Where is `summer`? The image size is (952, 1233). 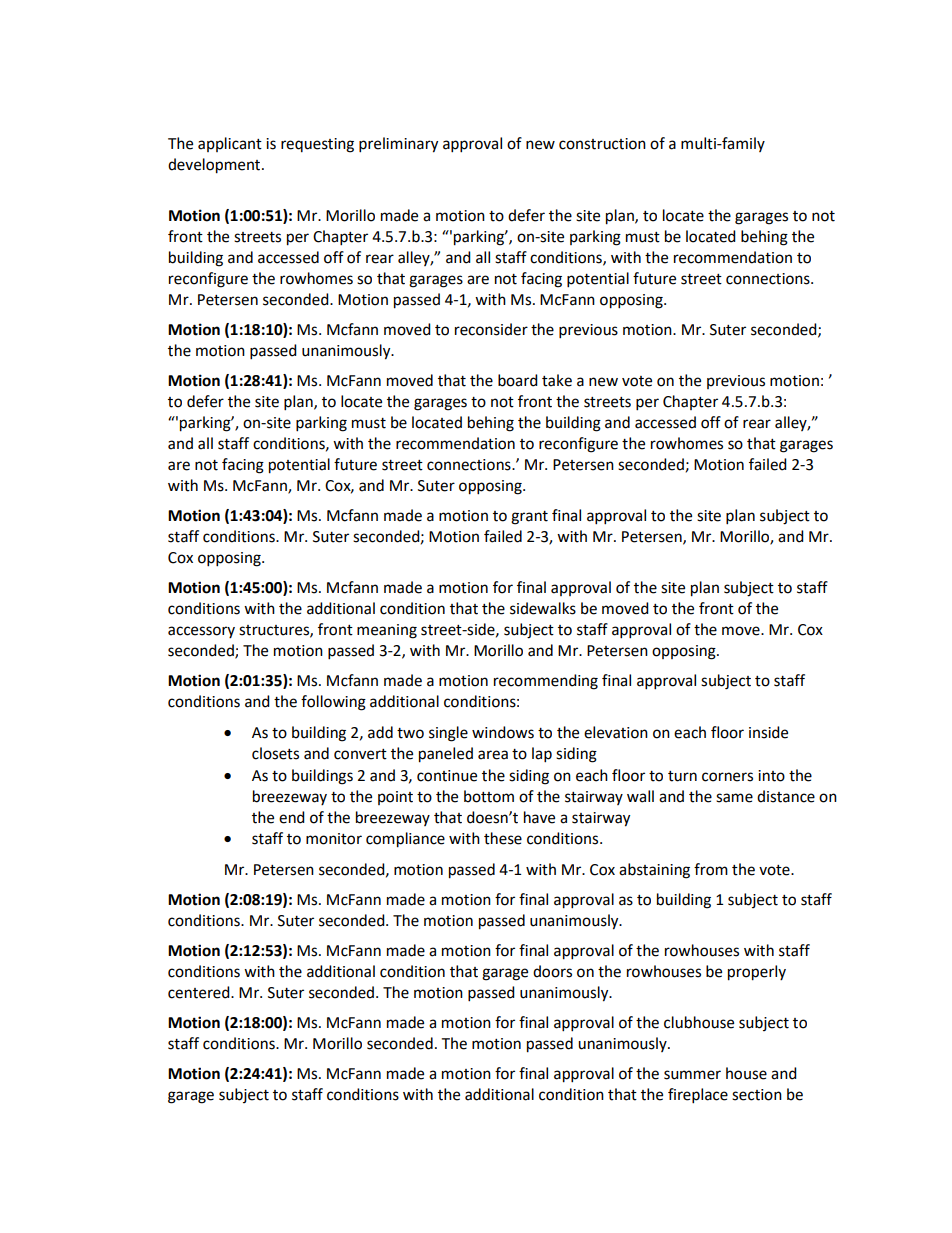
summer is located at coordinates (692, 1075).
